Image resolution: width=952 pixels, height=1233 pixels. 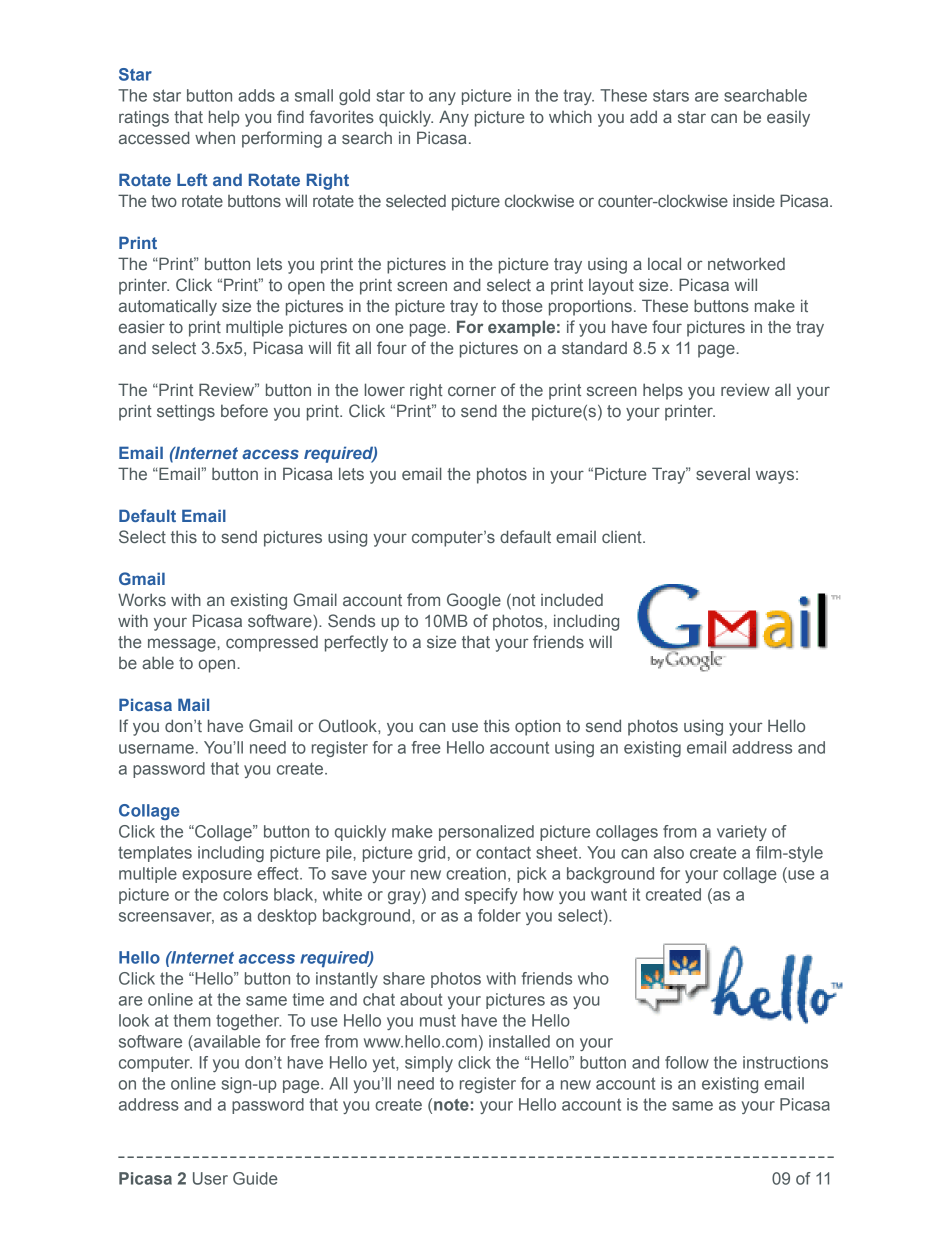 What do you see at coordinates (788, 119) in the screenshot?
I see `easily` at bounding box center [788, 119].
